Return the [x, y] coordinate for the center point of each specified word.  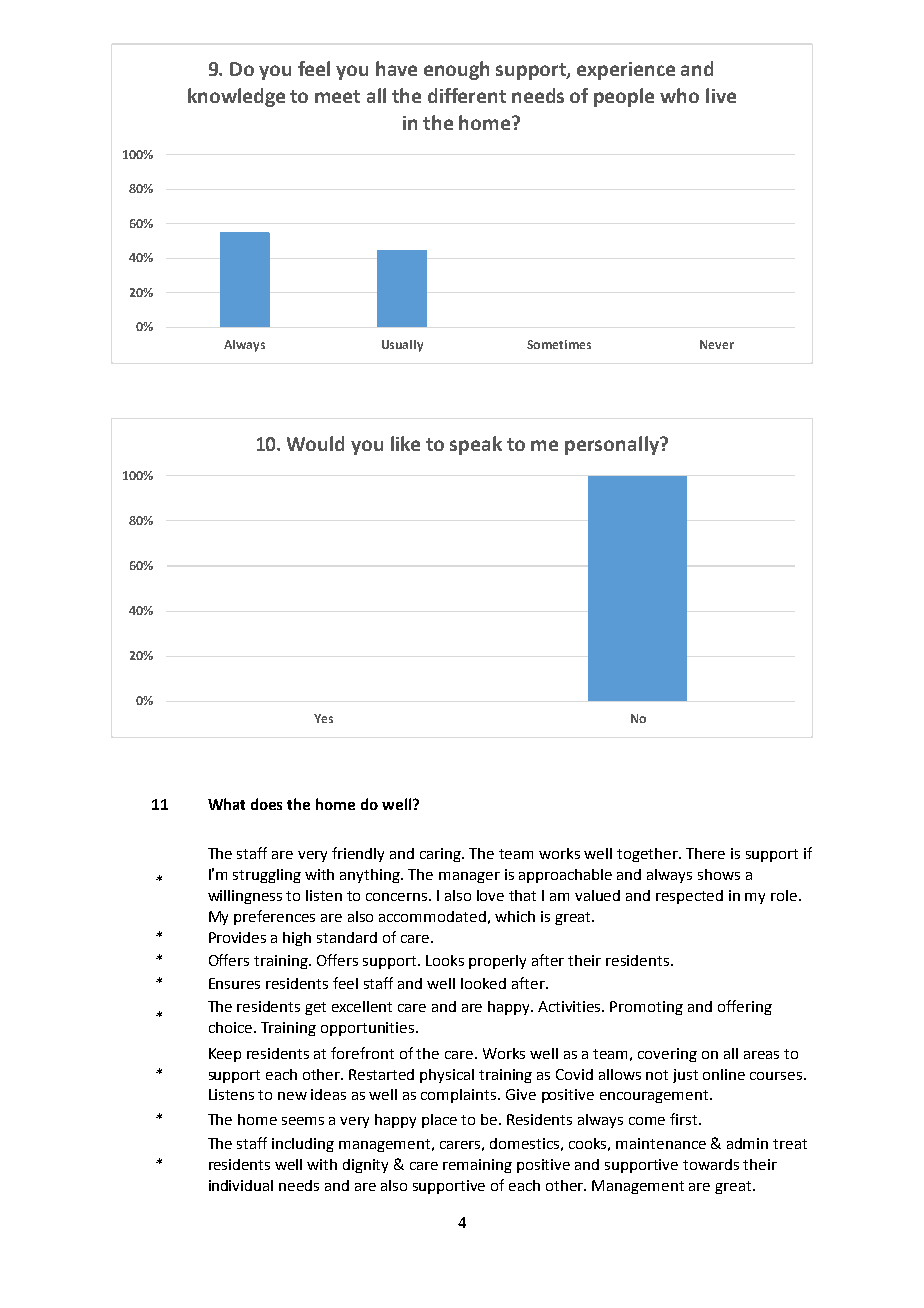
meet [337, 96]
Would [315, 443]
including [303, 1145]
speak [476, 445]
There [705, 853]
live [721, 95]
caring [442, 855]
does [266, 804]
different [467, 95]
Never [717, 344]
